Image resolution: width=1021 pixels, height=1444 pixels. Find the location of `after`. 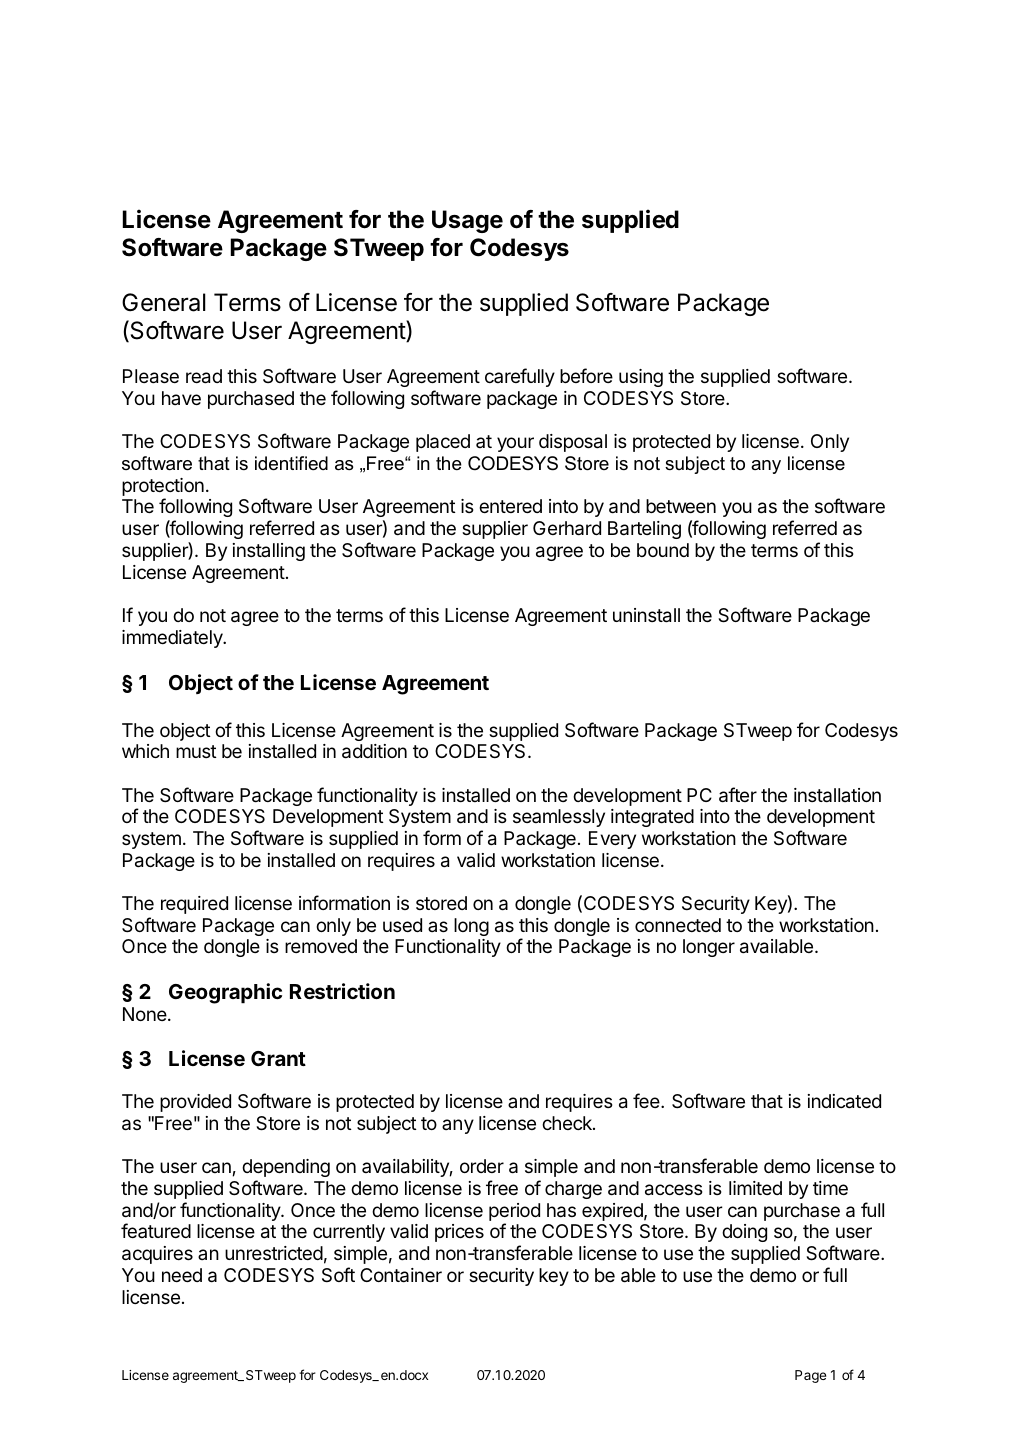

after is located at coordinates (738, 795).
